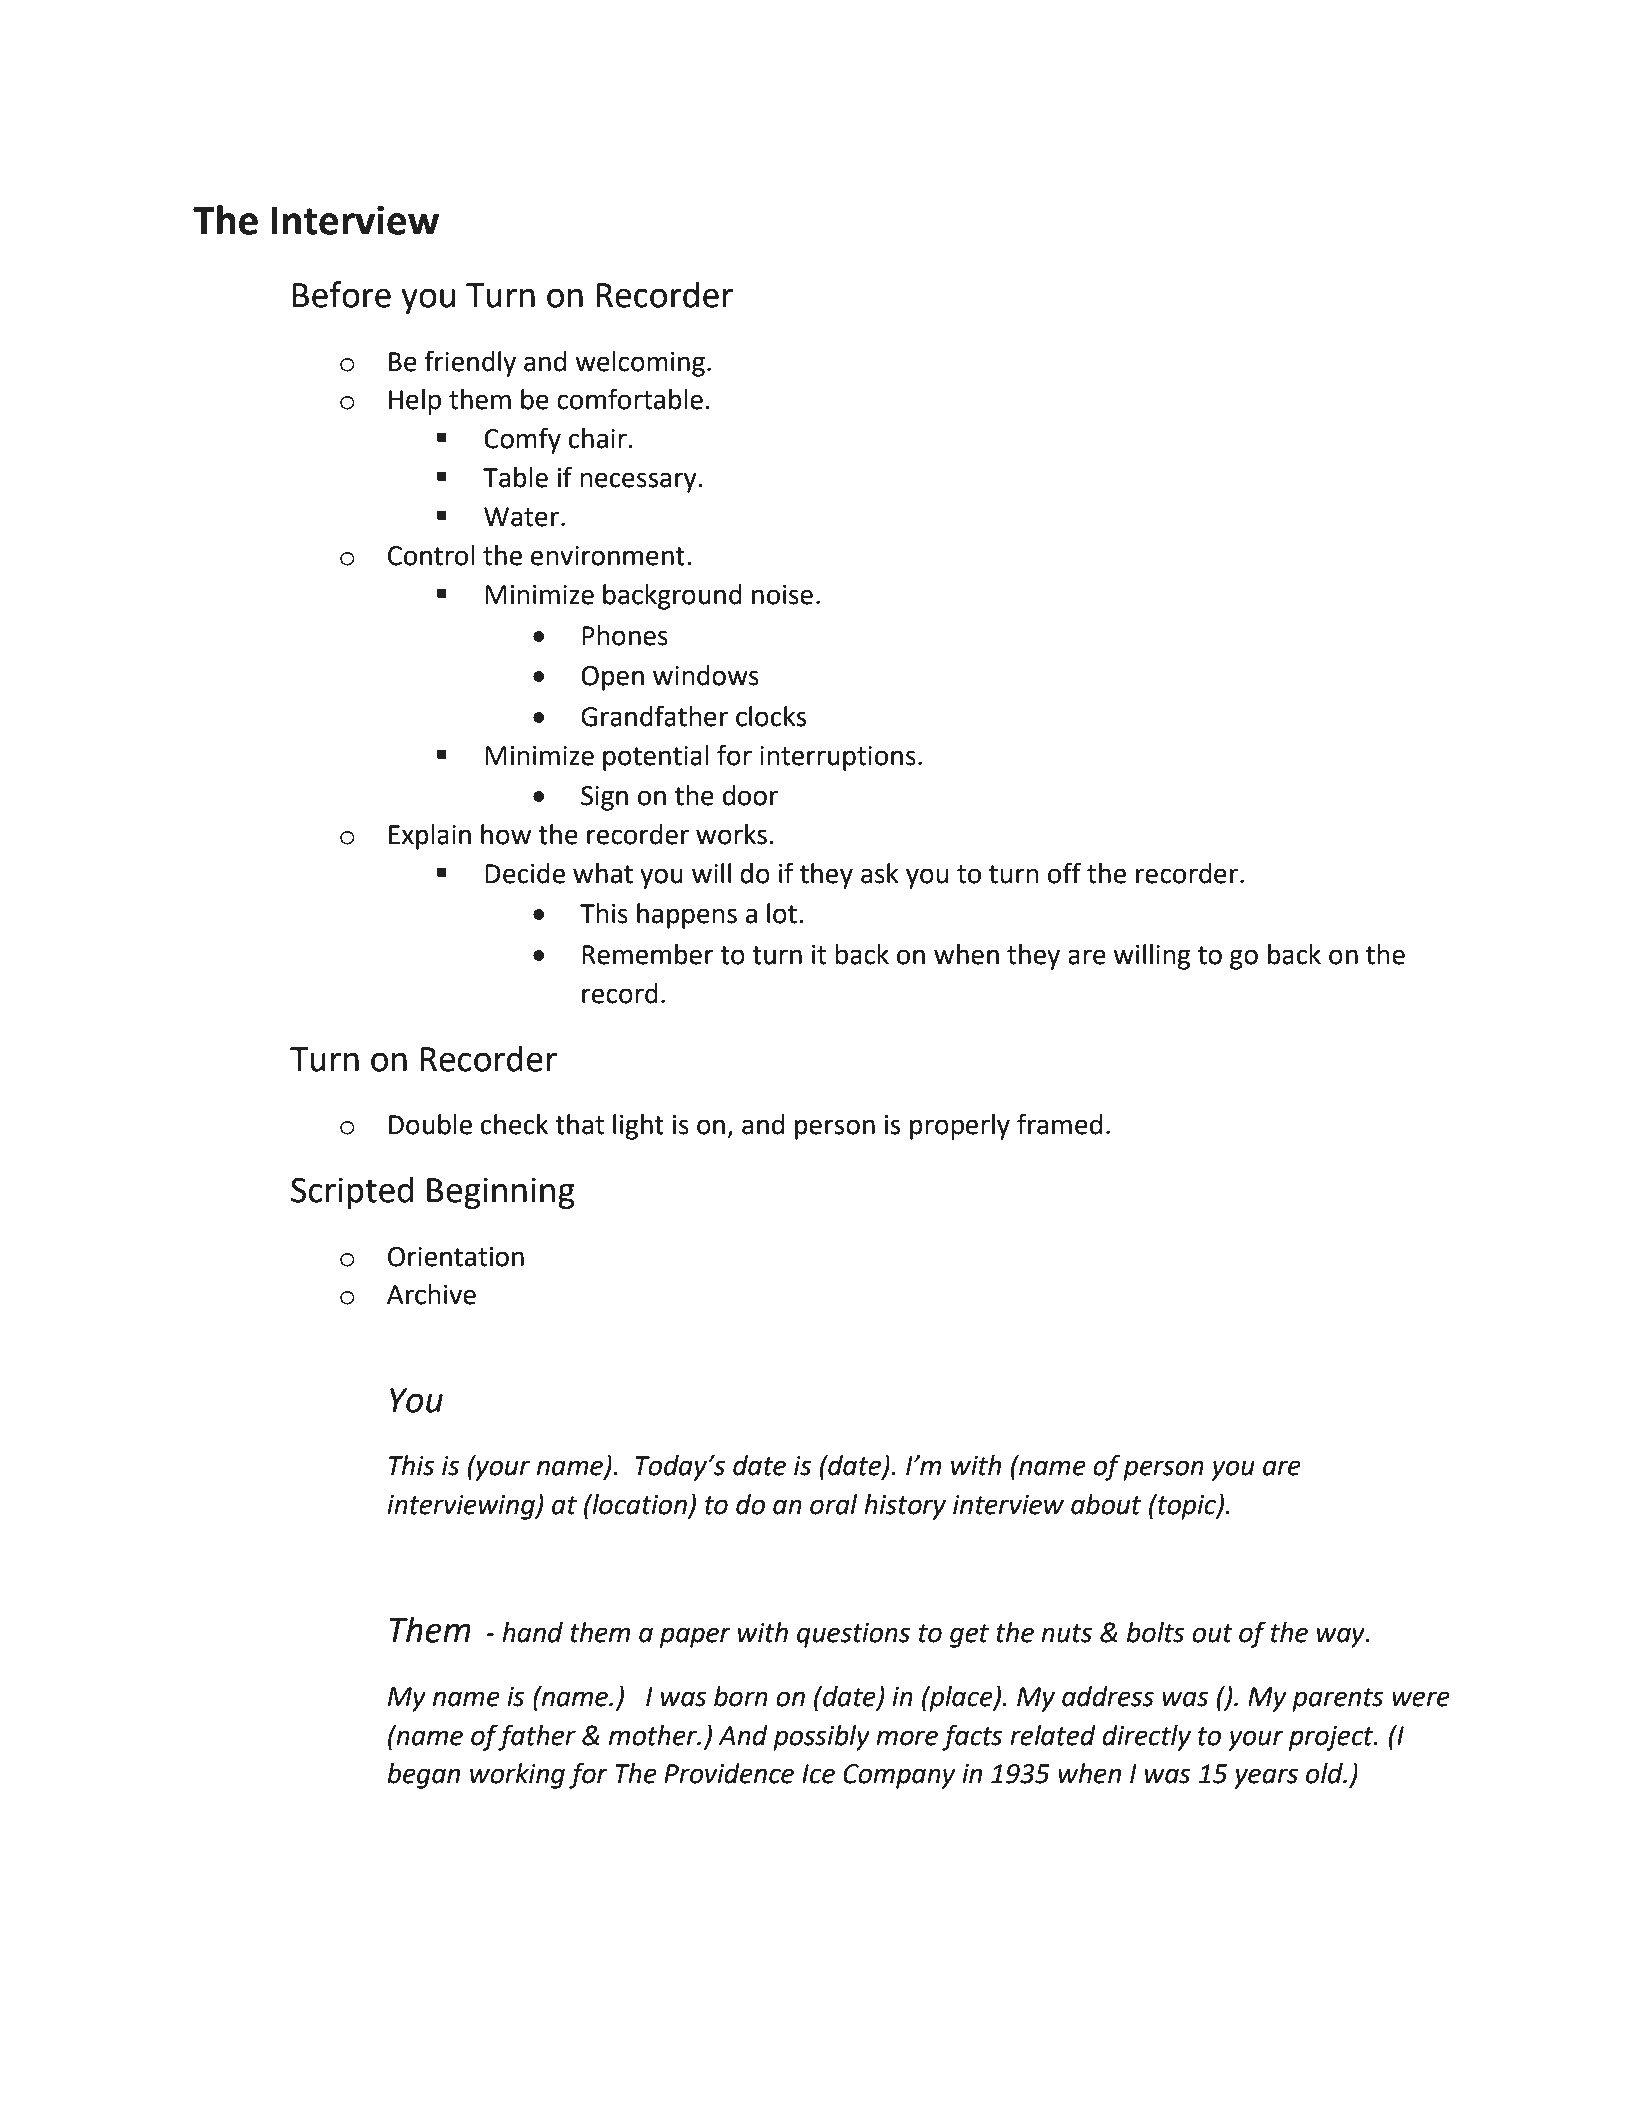  I want to click on friendly, so click(470, 363).
